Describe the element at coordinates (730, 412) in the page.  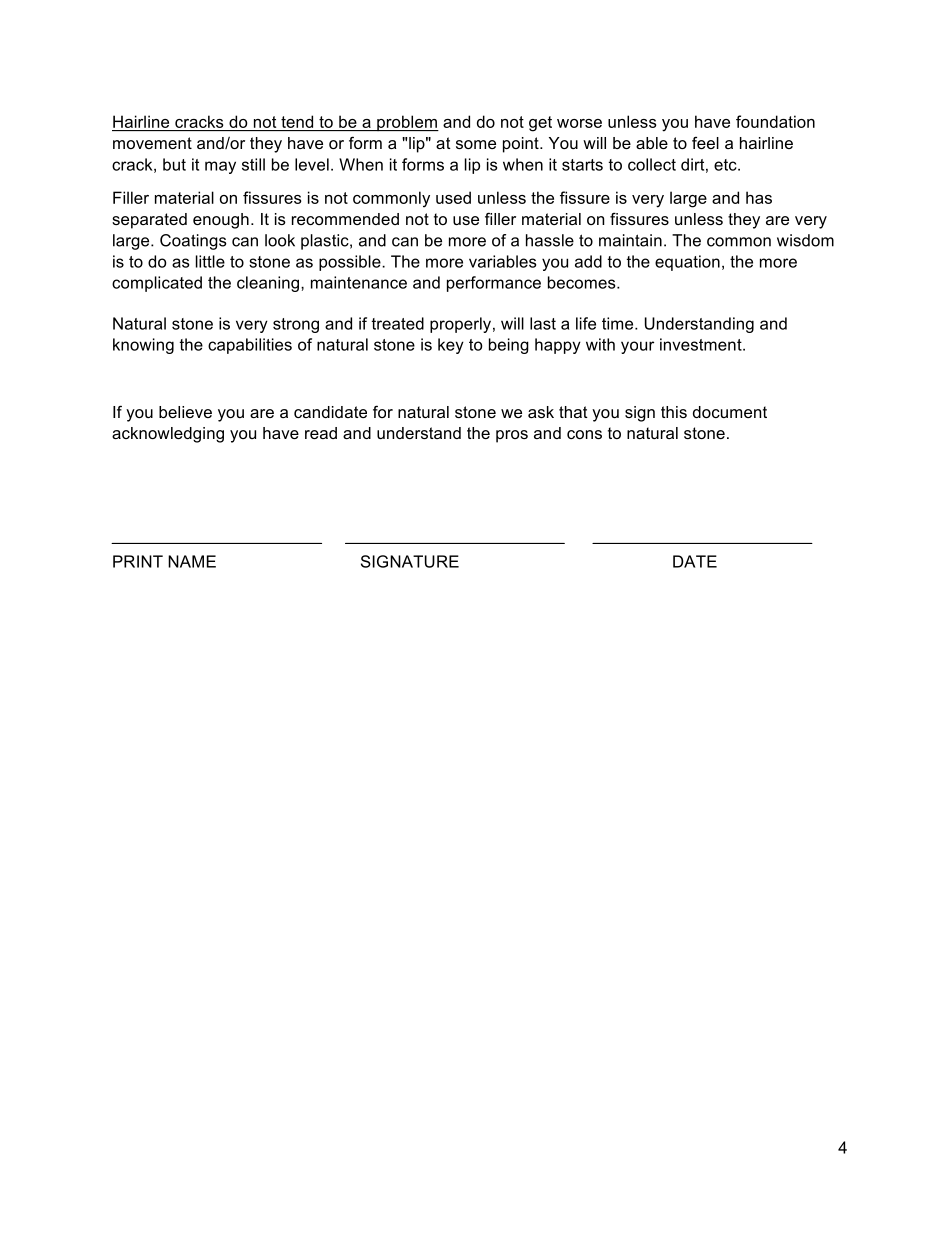
I see `document` at that location.
